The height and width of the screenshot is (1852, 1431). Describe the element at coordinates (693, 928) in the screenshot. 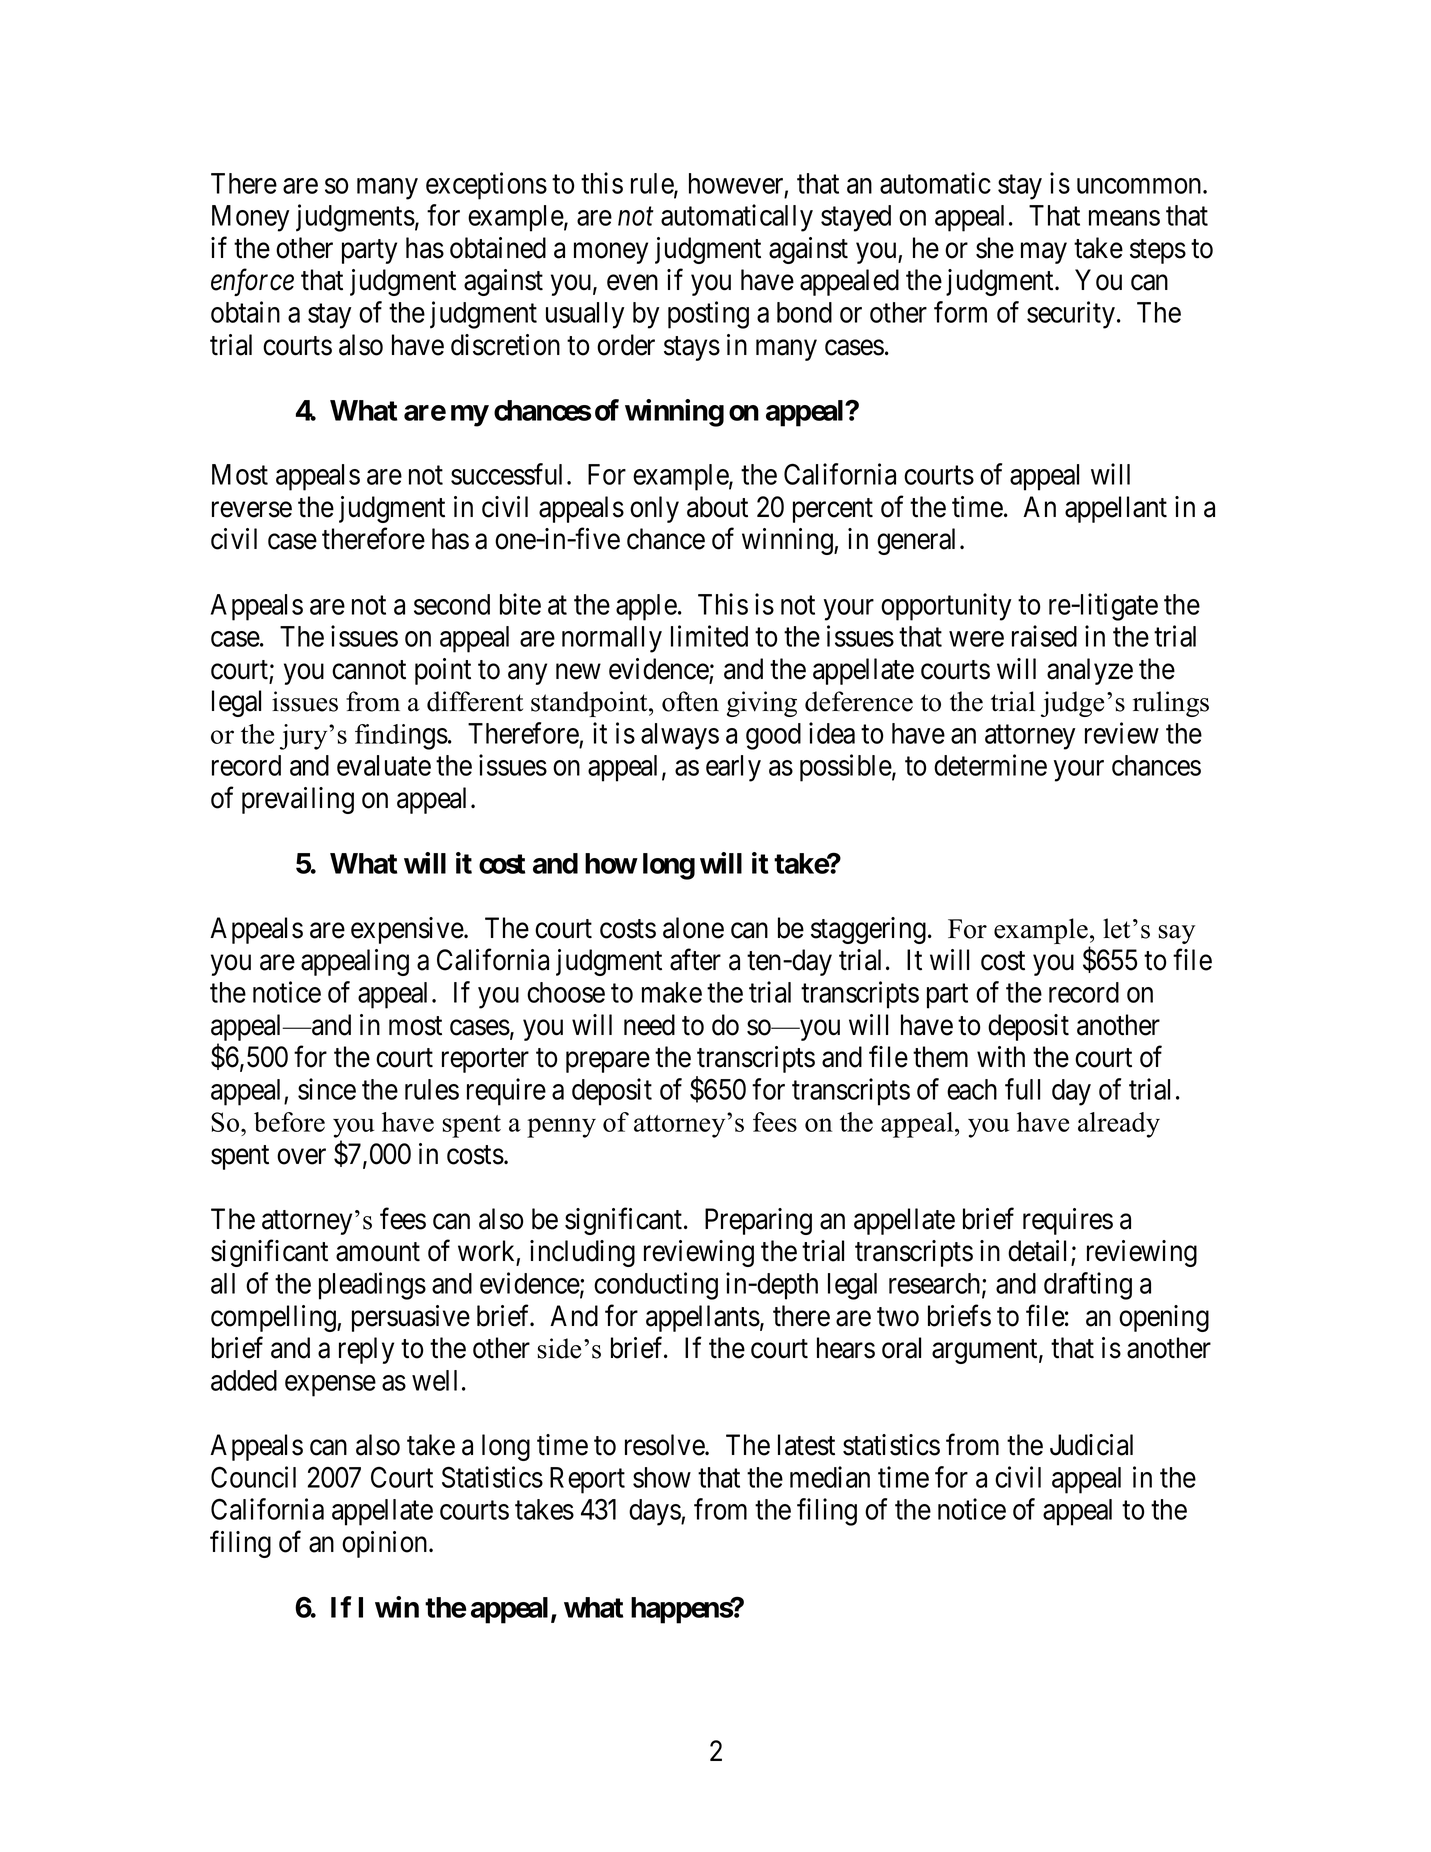

I see `alone` at that location.
